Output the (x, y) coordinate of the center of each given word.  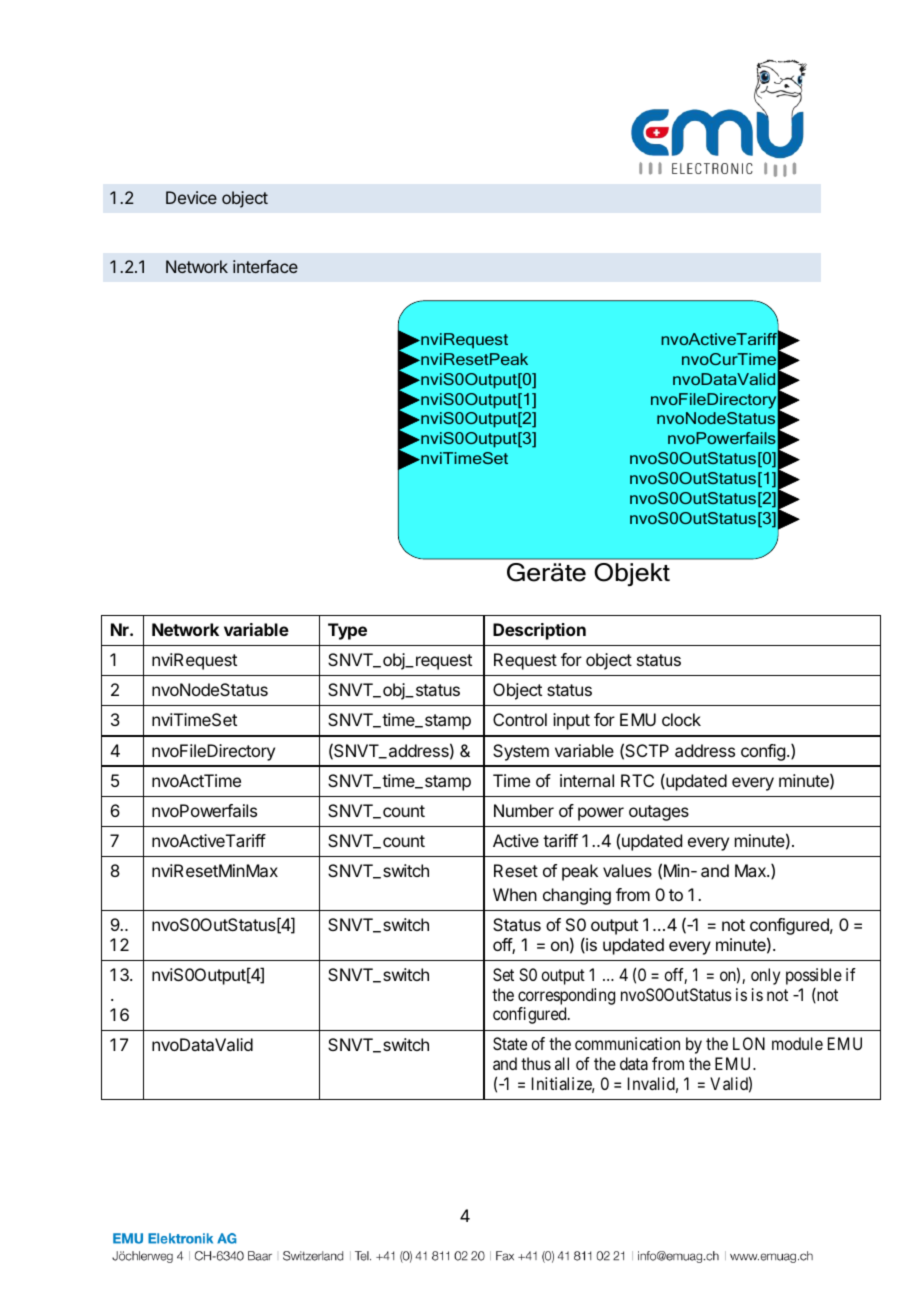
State (510, 1043)
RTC (637, 780)
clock (681, 719)
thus (536, 1063)
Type (347, 631)
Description (539, 631)
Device (191, 197)
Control (520, 719)
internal (587, 780)
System (521, 752)
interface (265, 266)
